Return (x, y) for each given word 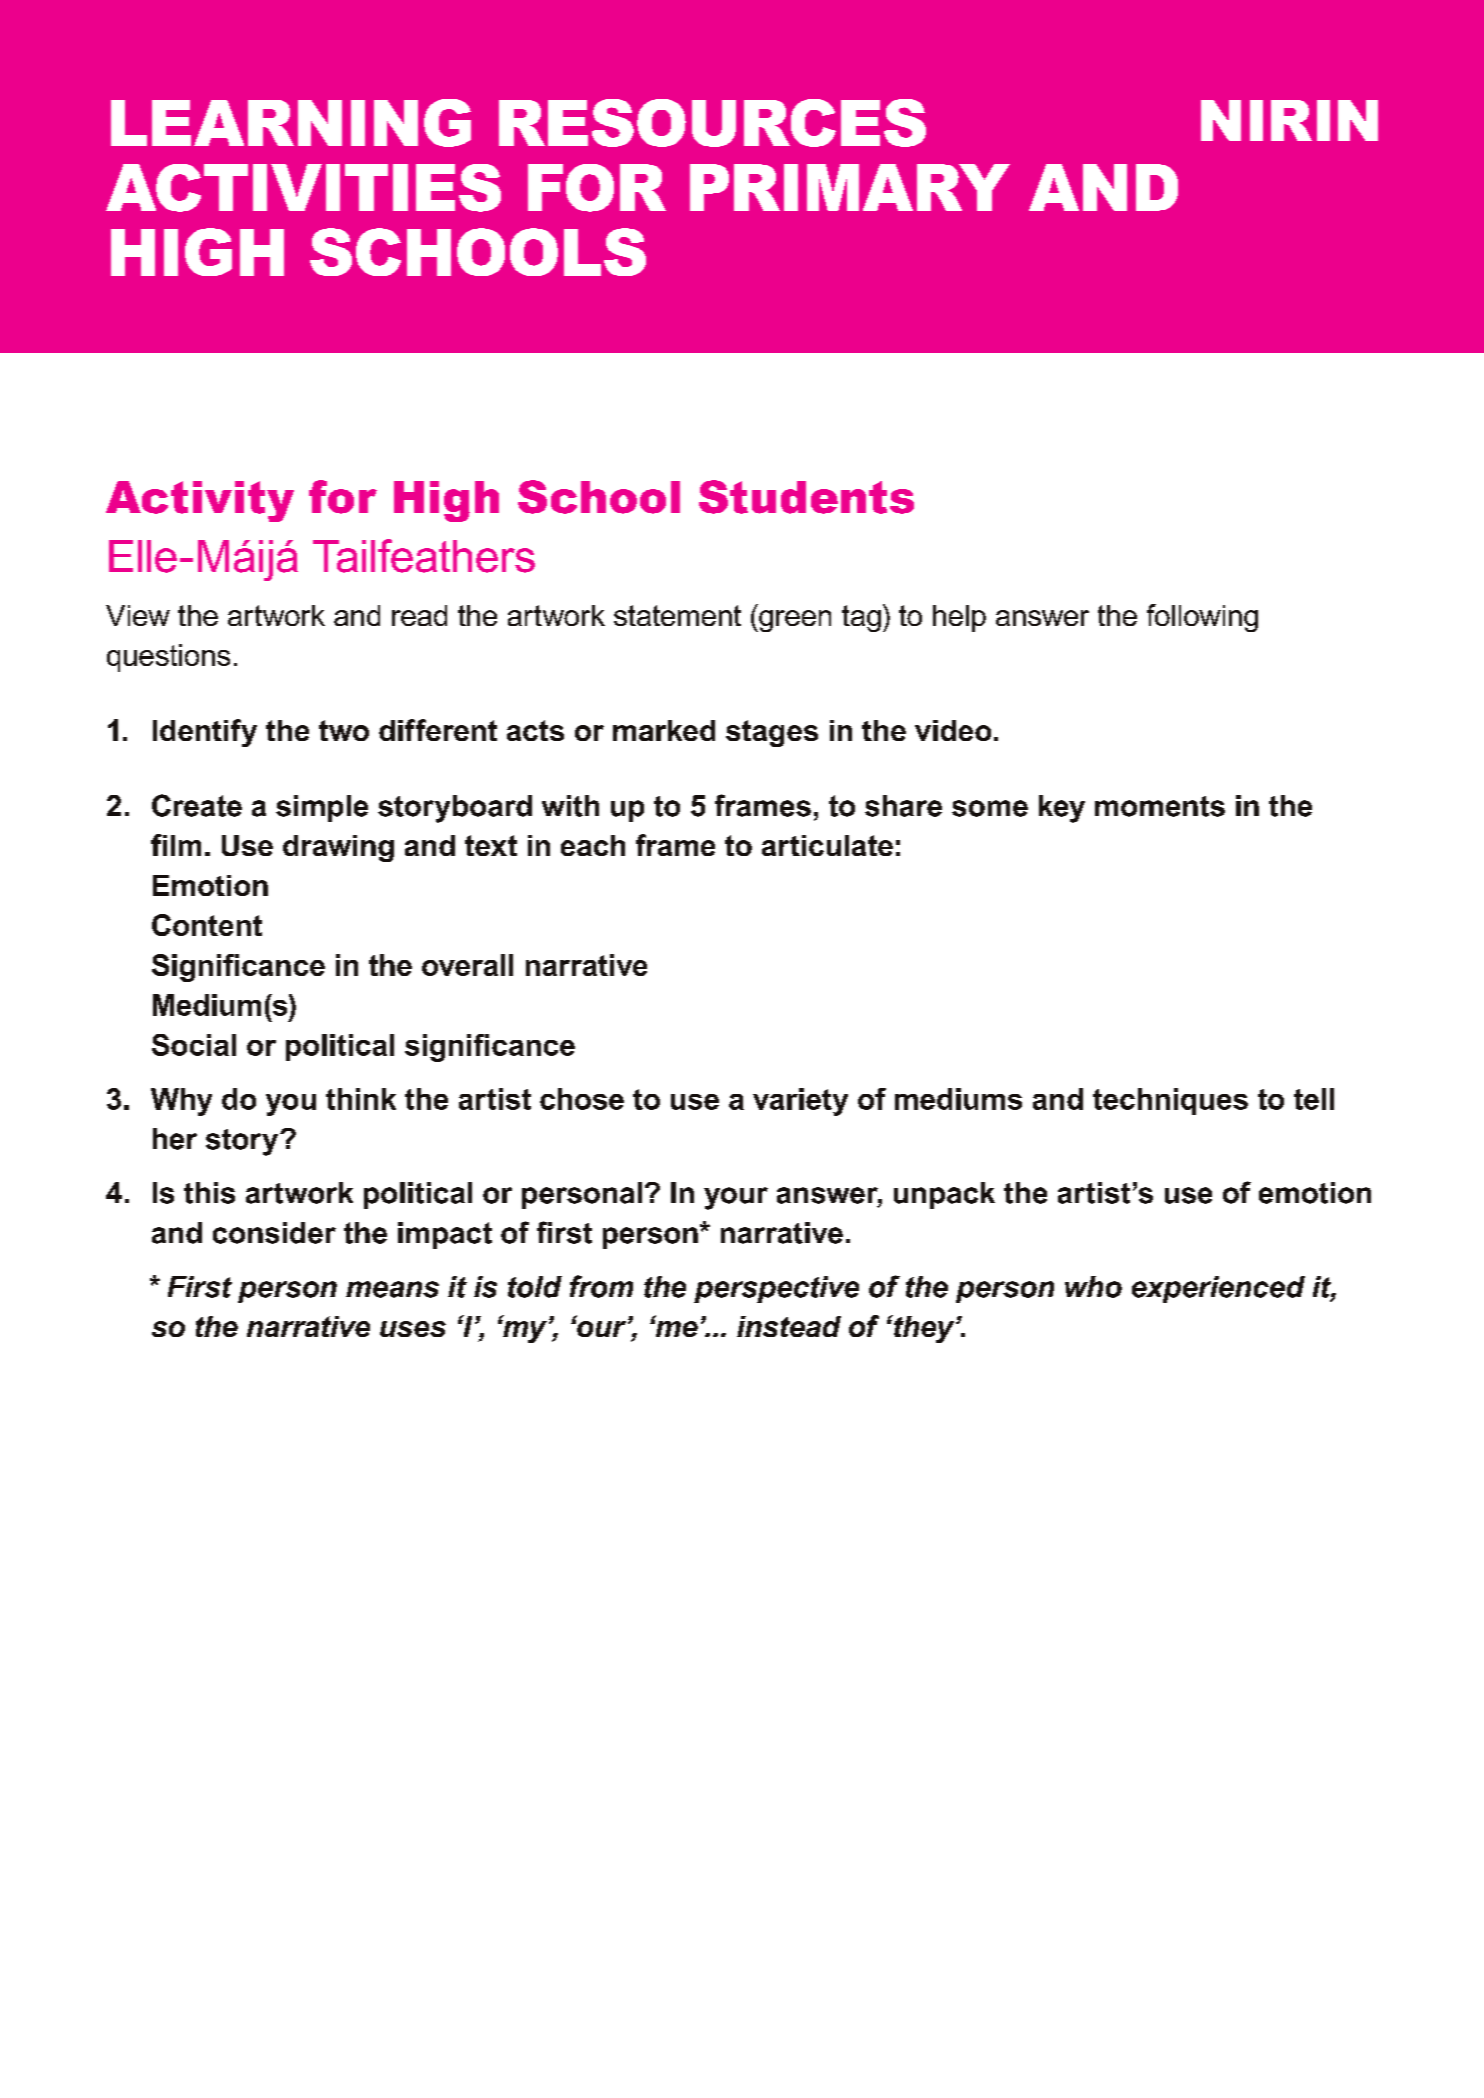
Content (207, 925)
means (392, 1289)
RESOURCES (712, 123)
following (1202, 618)
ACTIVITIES (303, 188)
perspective (776, 1289)
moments (1160, 806)
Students (806, 497)
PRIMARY (850, 187)
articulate (827, 845)
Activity (200, 501)
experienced (1218, 1289)
